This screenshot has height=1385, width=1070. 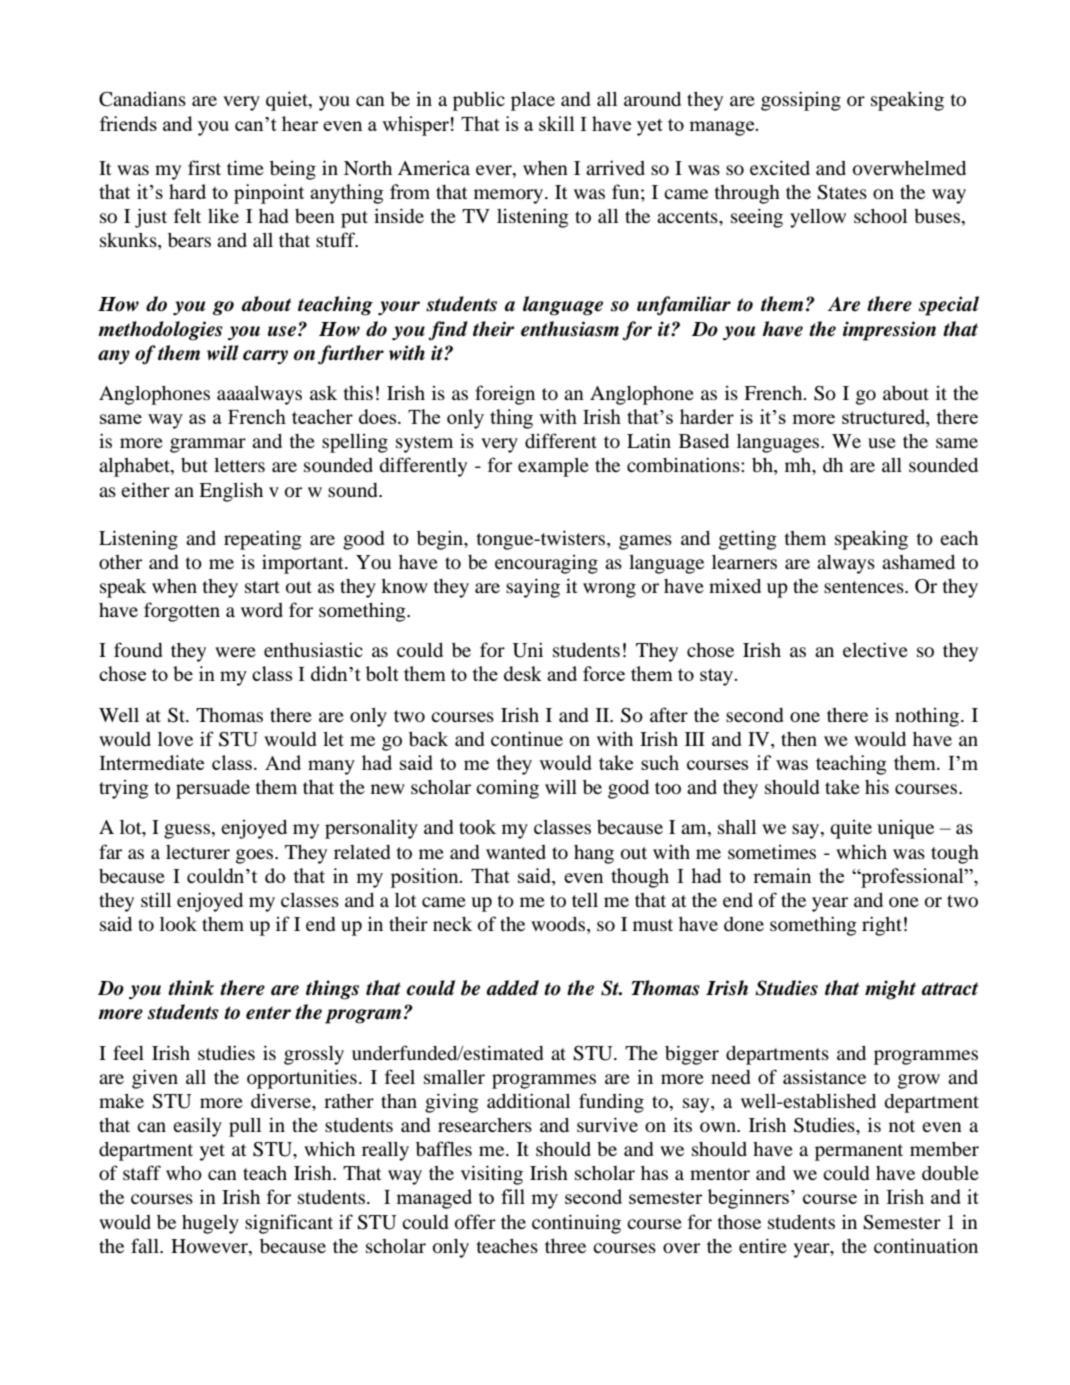 What do you see at coordinates (204, 167) in the screenshot?
I see `first` at bounding box center [204, 167].
